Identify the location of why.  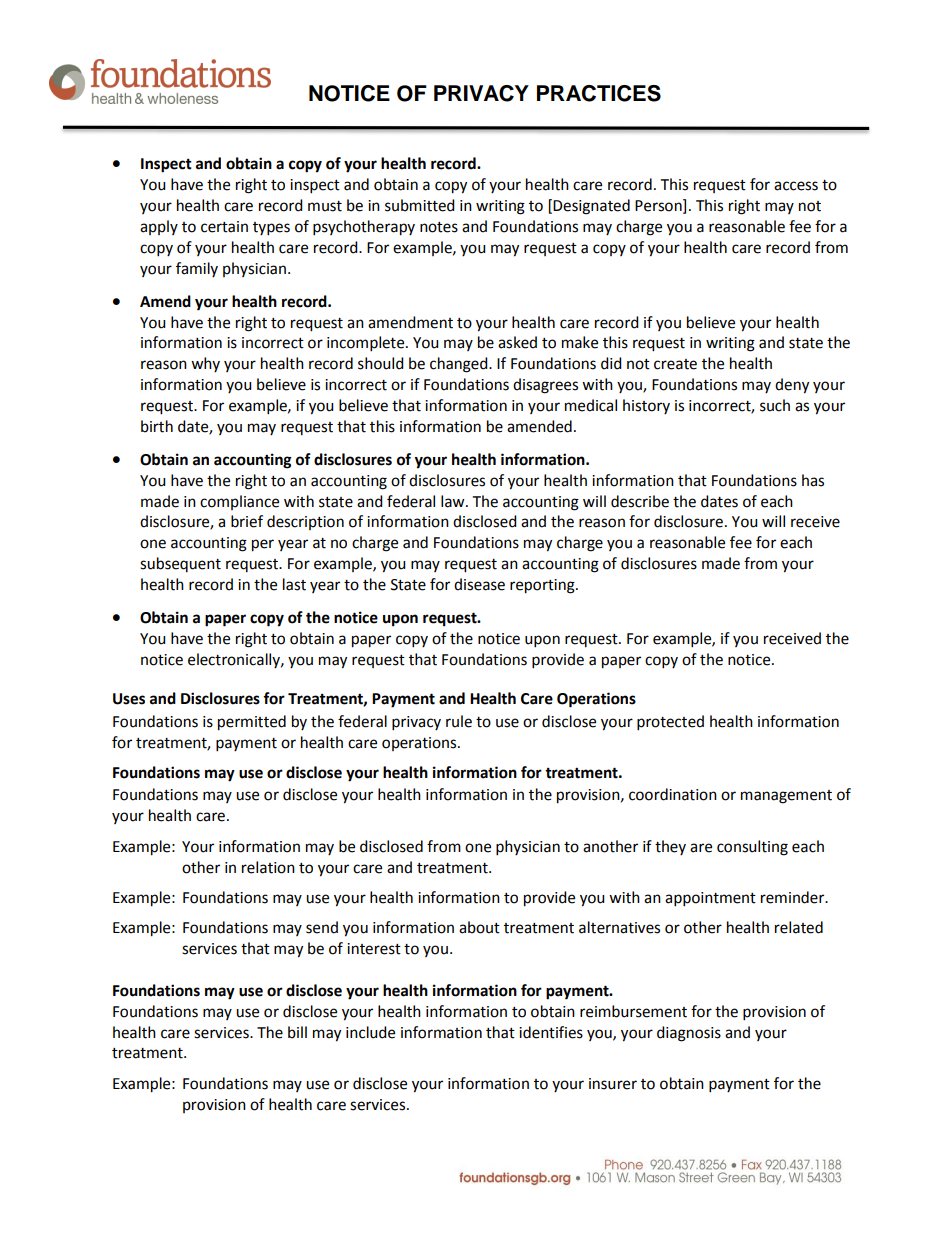
(205, 364).
